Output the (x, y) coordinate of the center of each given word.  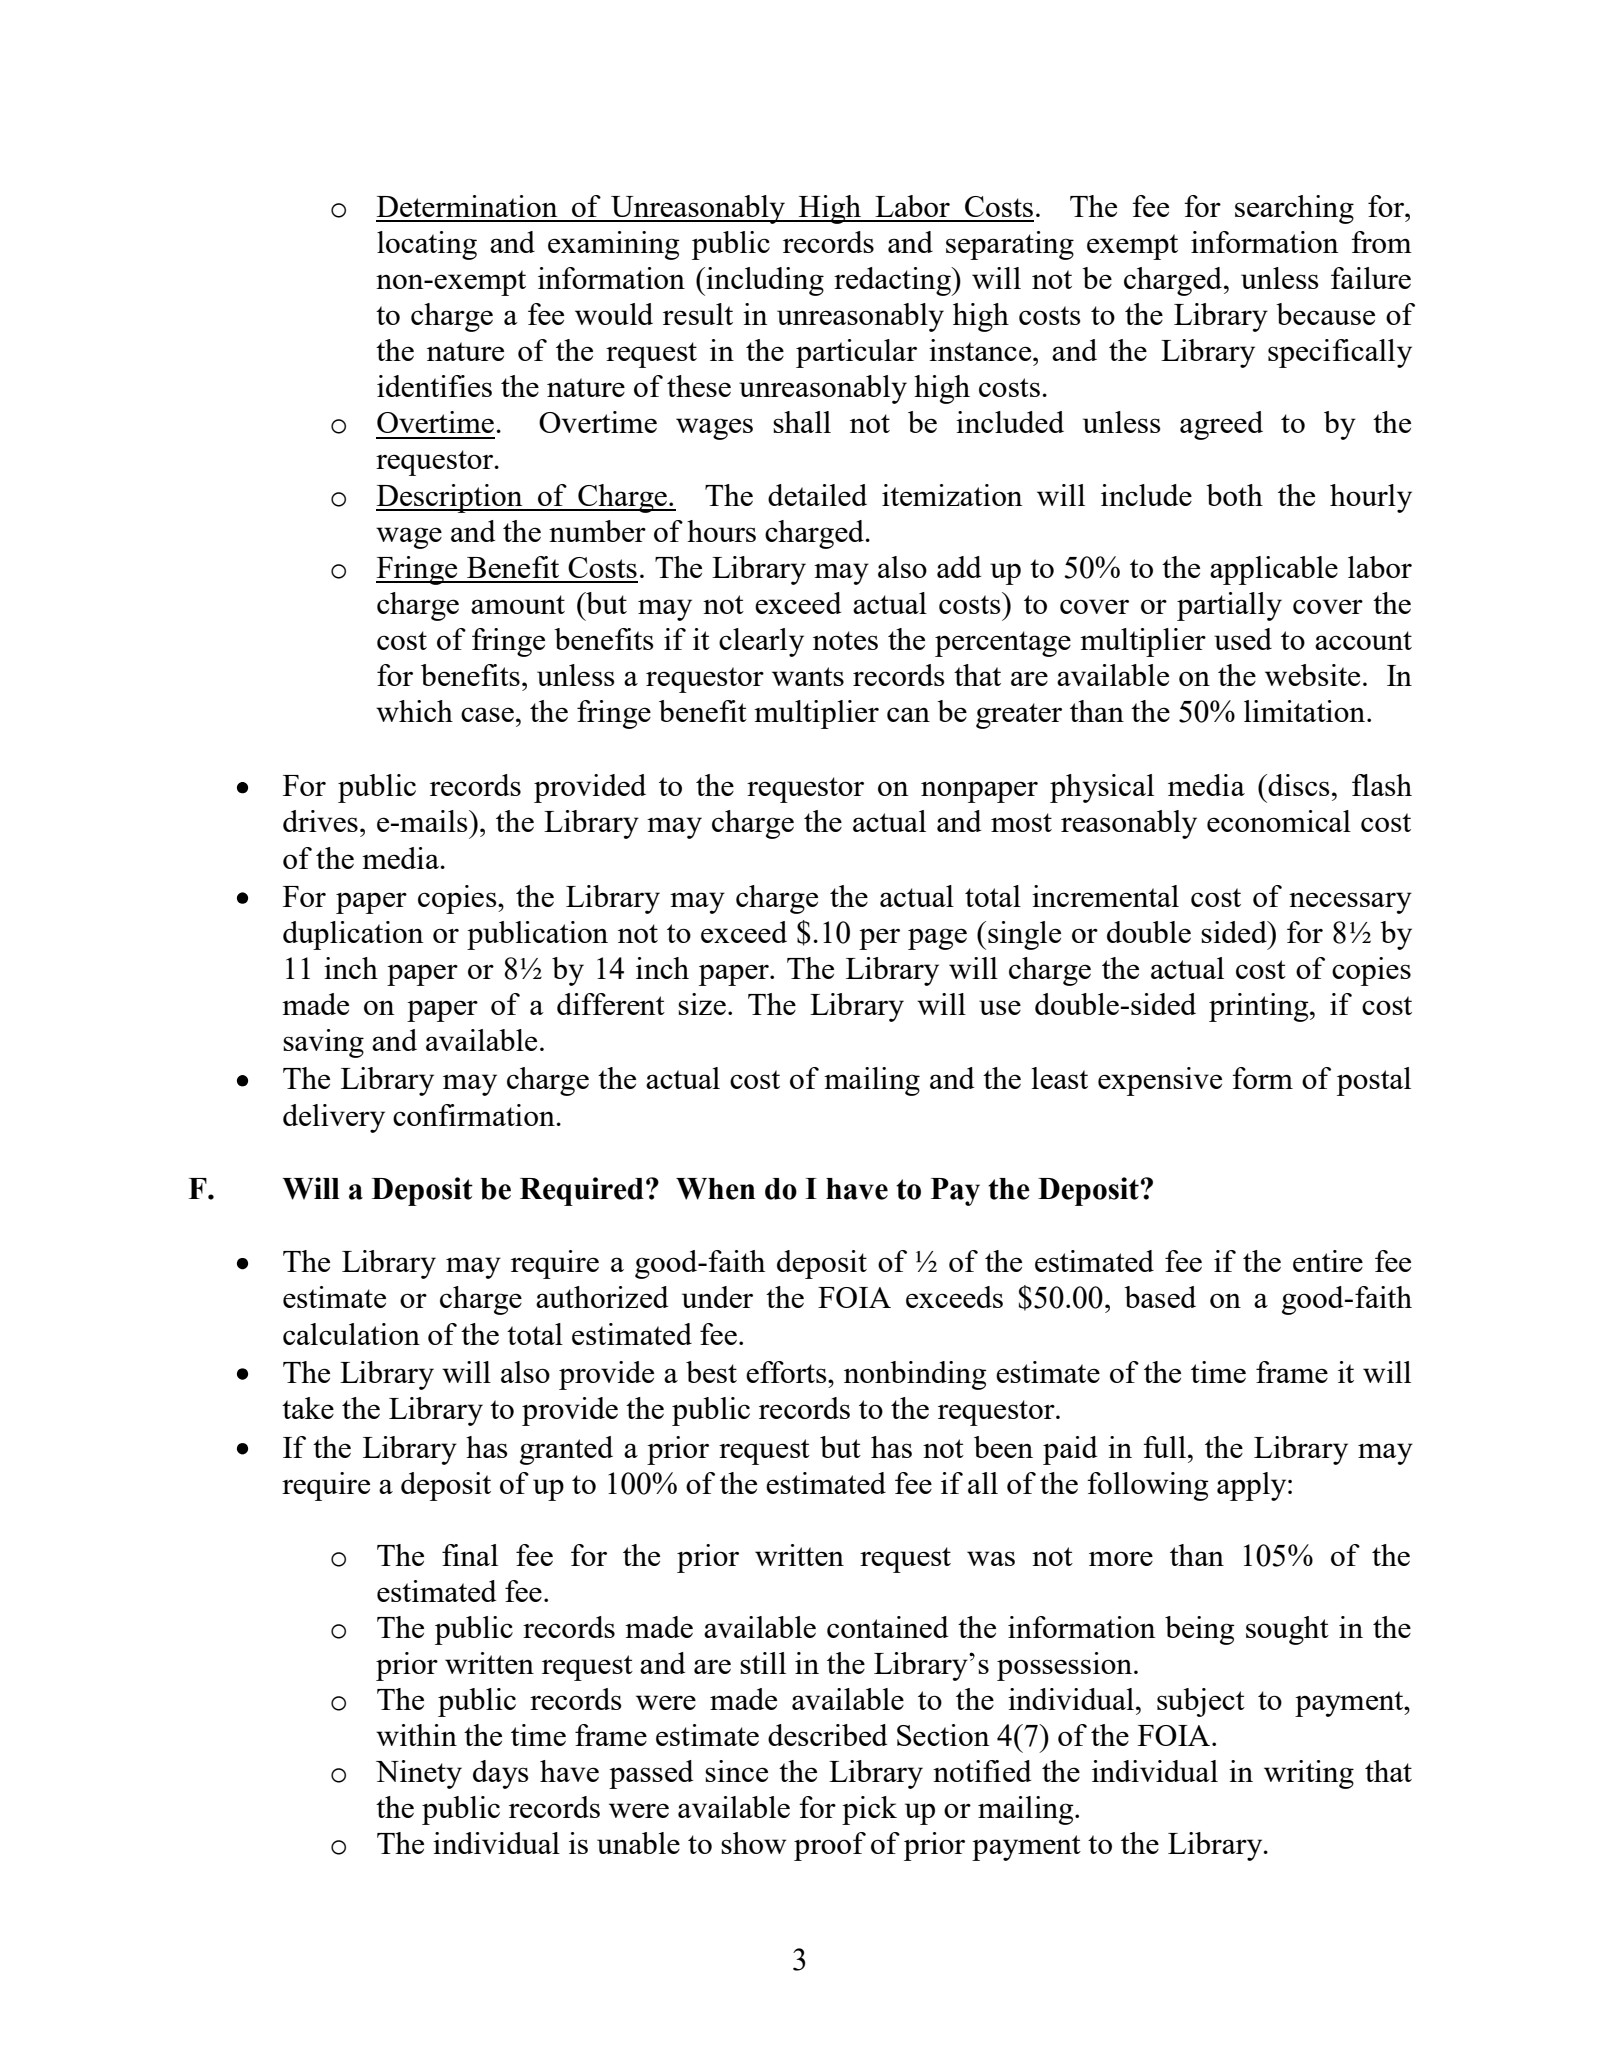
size (702, 1004)
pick (869, 1810)
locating (427, 245)
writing (1309, 1774)
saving (323, 1043)
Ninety (419, 1774)
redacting (893, 281)
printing (1260, 1007)
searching (1294, 209)
